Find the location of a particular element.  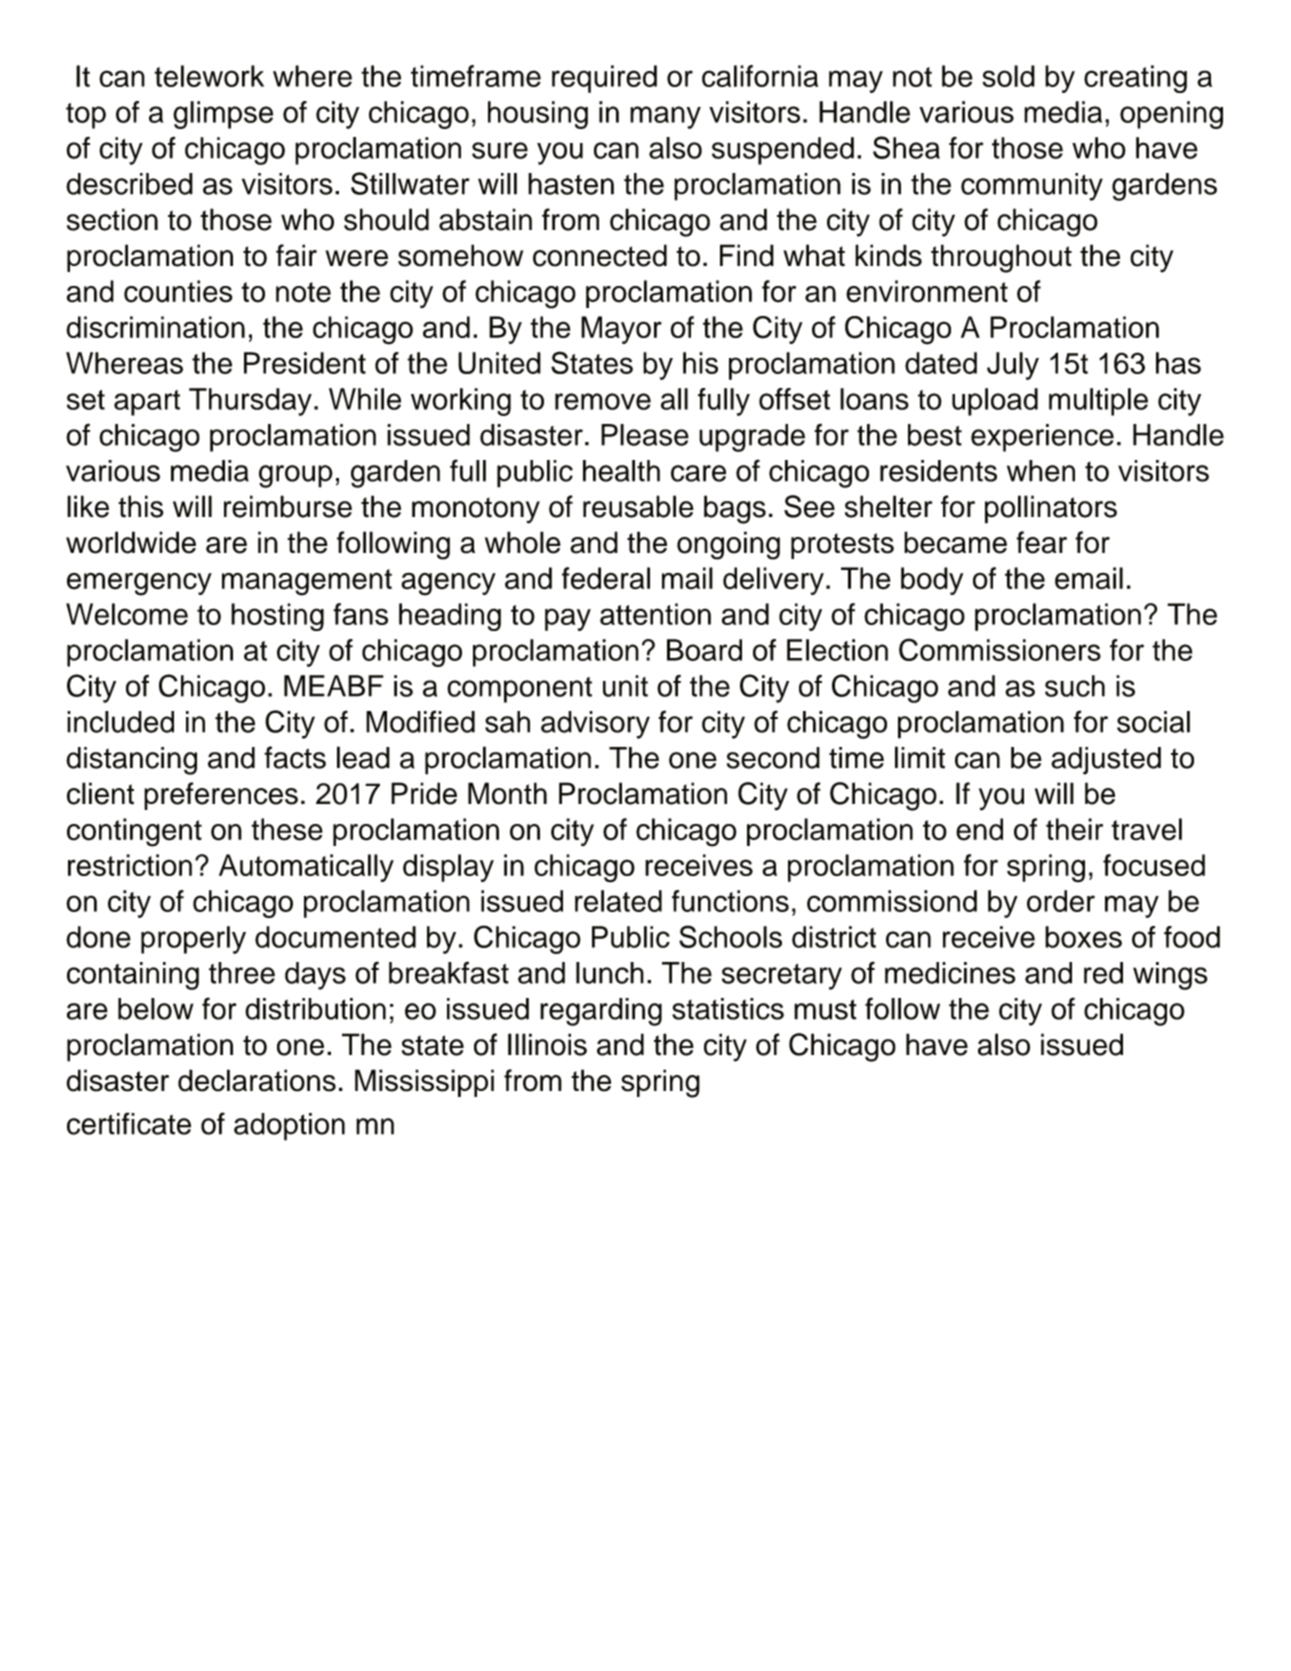

wings is located at coordinates (1170, 976).
